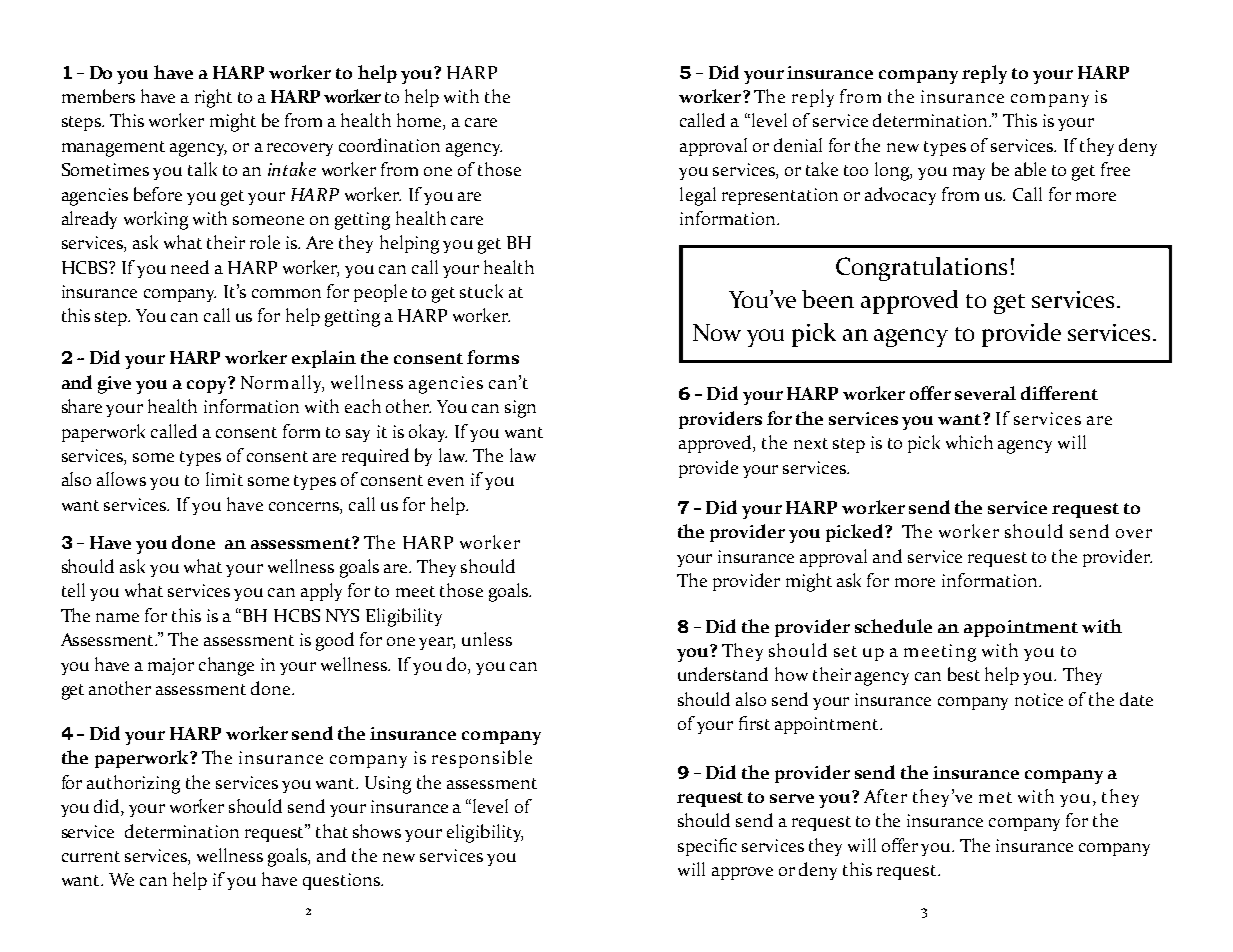 This page has width=1233, height=952. I want to click on denial, so click(798, 145).
